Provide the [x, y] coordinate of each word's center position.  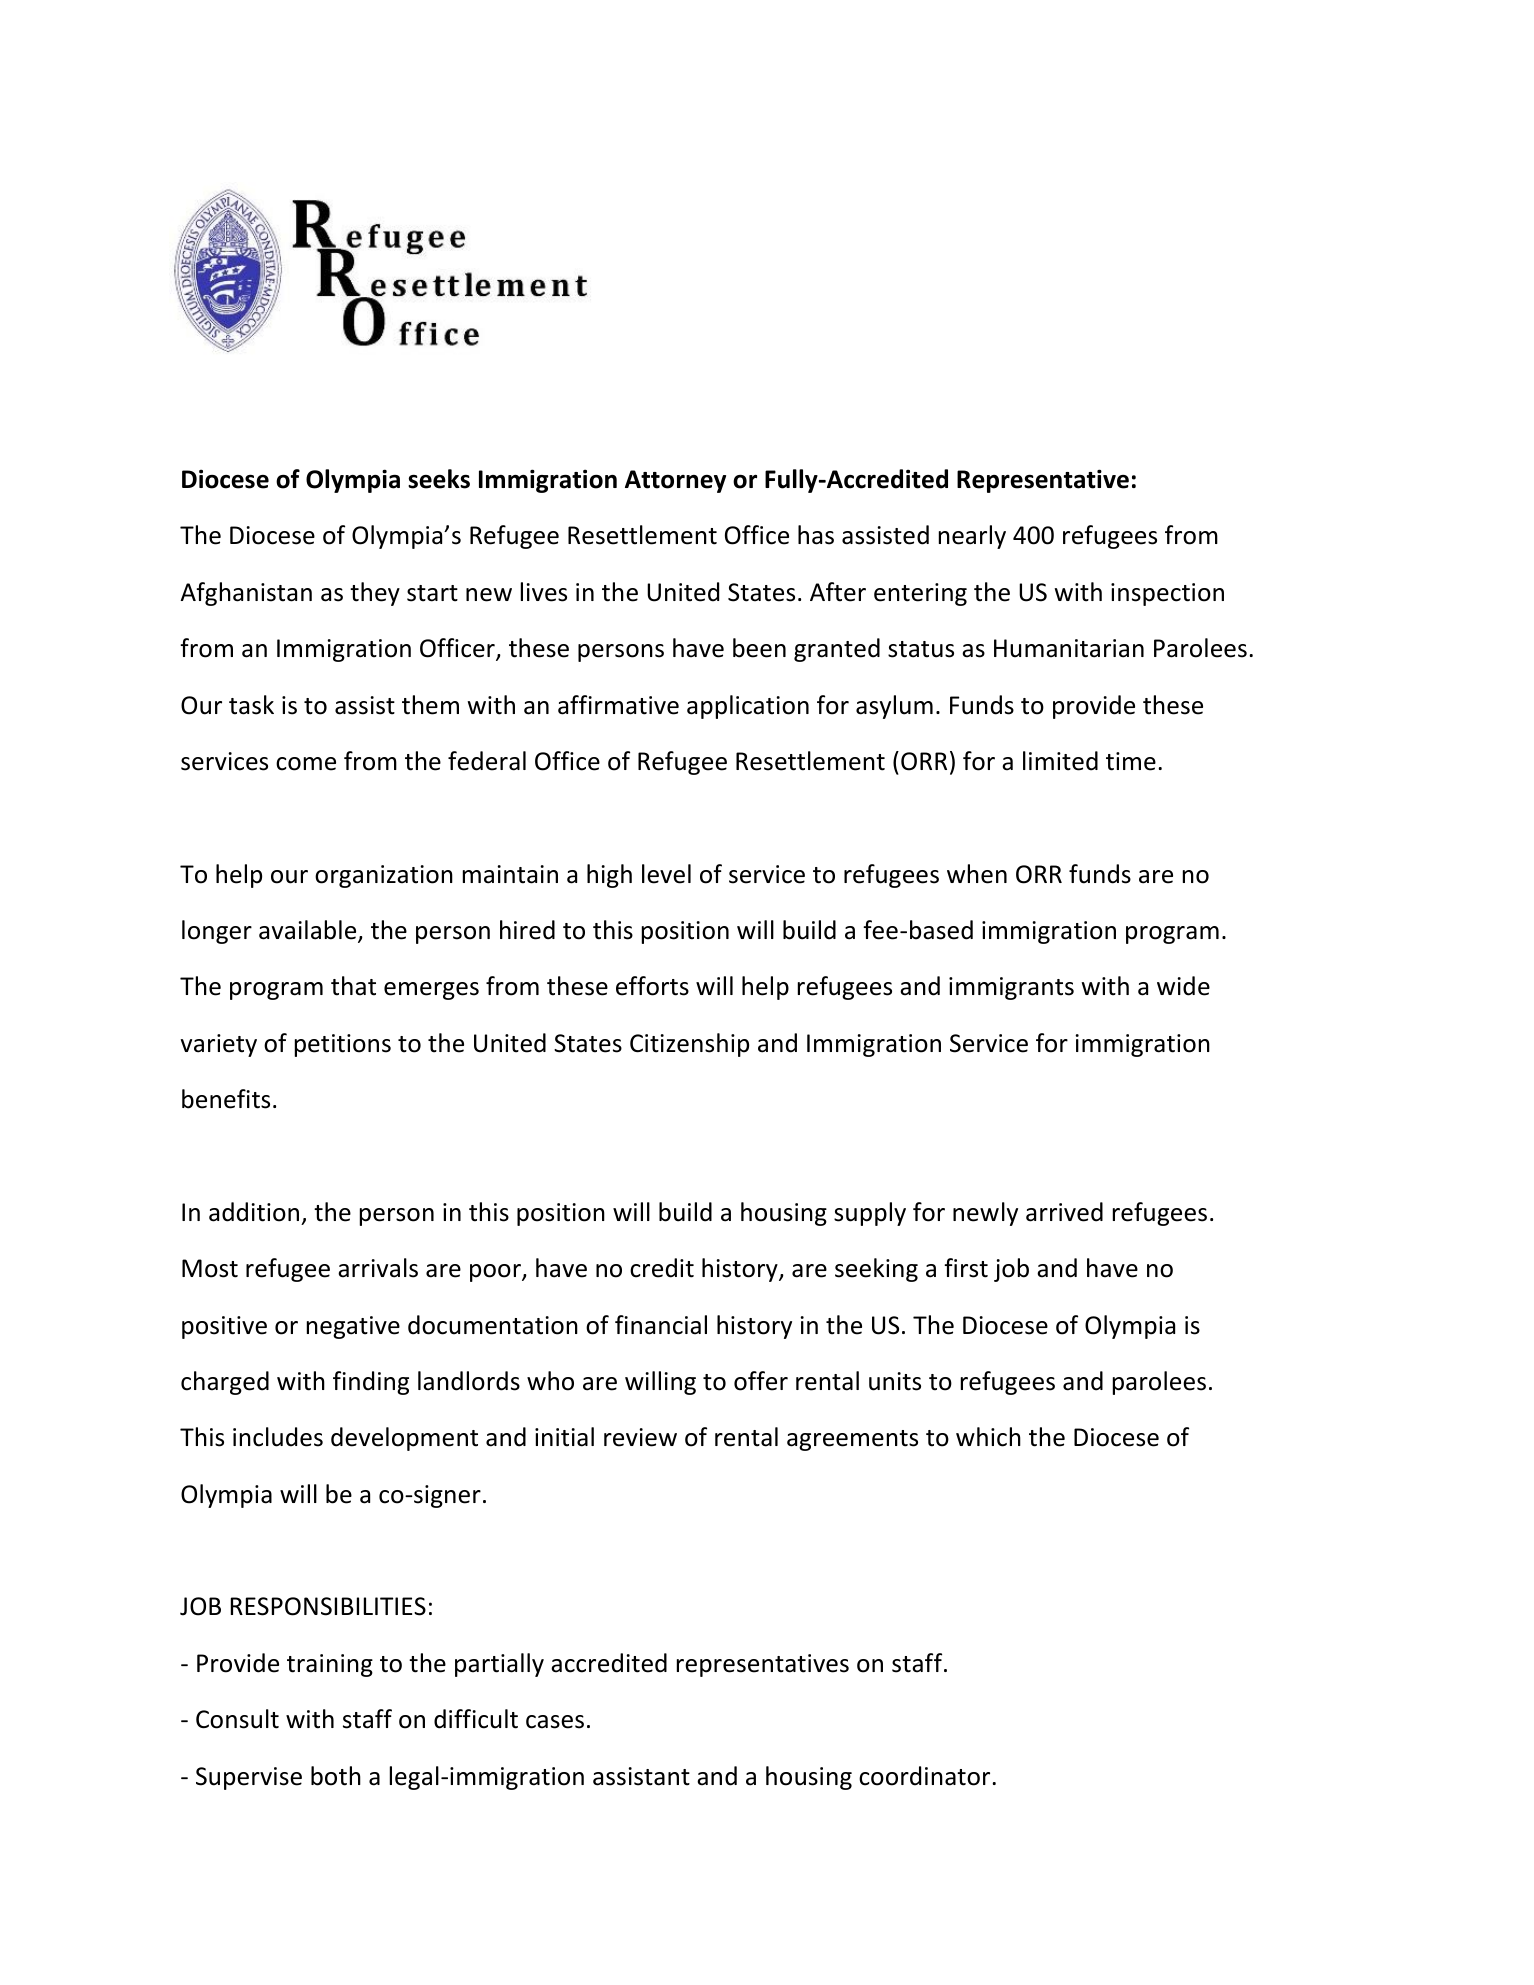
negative [353, 1327]
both [336, 1776]
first [966, 1268]
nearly [972, 537]
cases [555, 1722]
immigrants [1011, 988]
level [666, 874]
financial [661, 1325]
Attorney [675, 481]
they [375, 594]
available [309, 931]
